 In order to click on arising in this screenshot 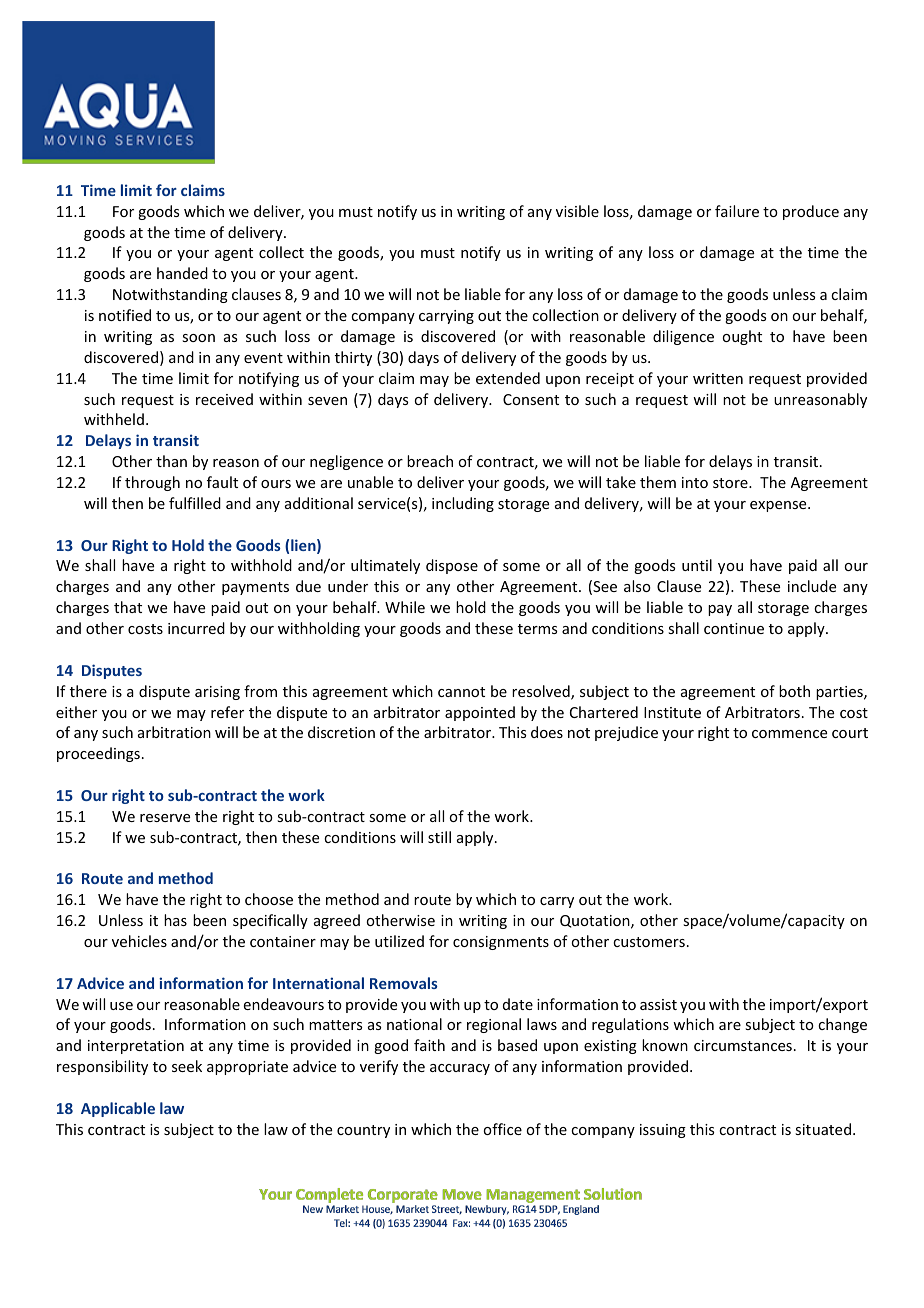, I will do `click(217, 693)`.
